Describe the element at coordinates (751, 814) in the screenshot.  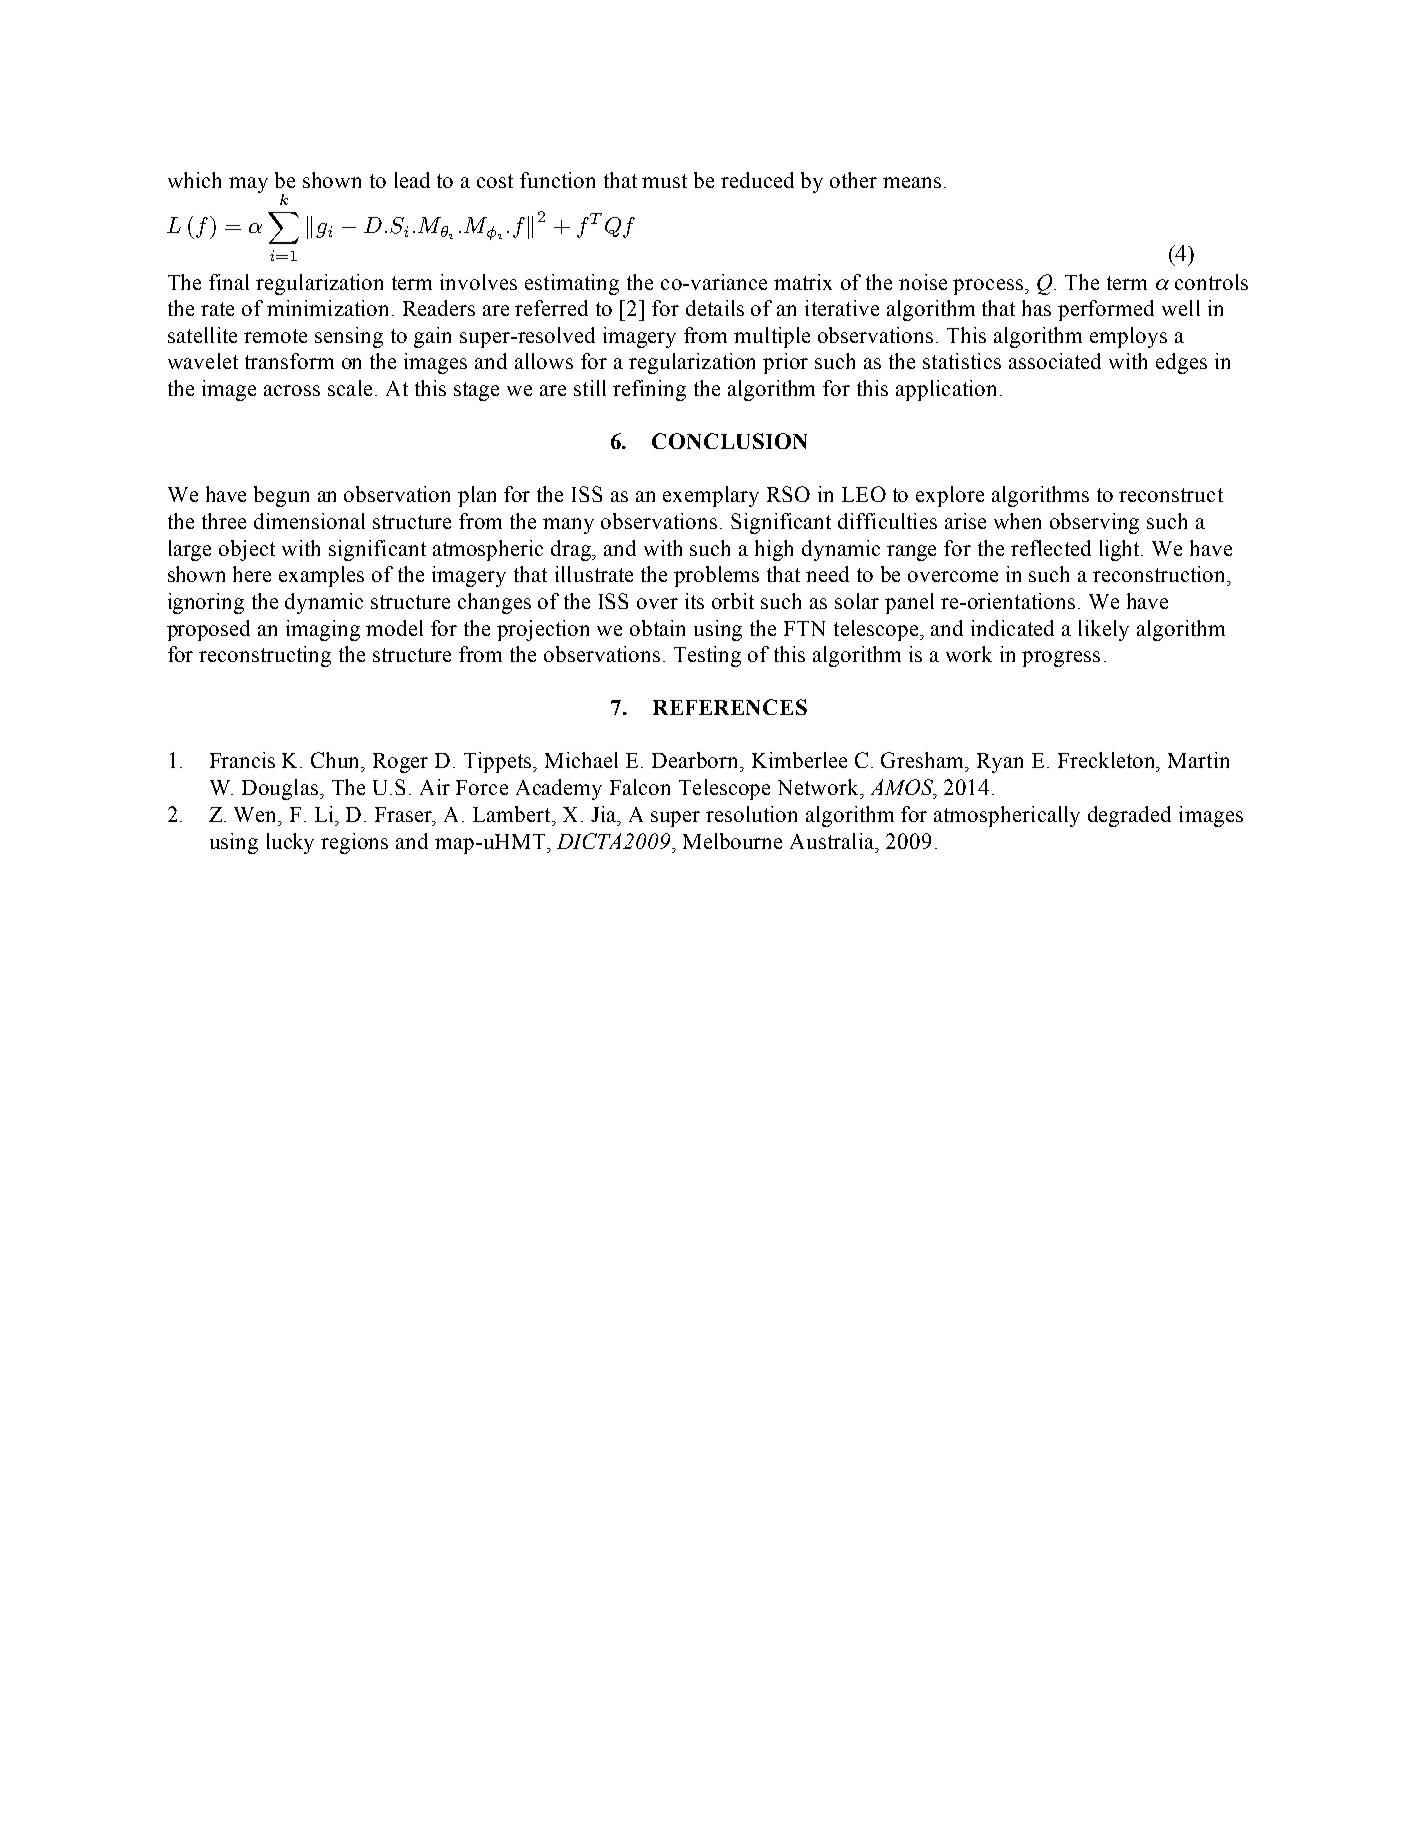
I see `resolution` at that location.
